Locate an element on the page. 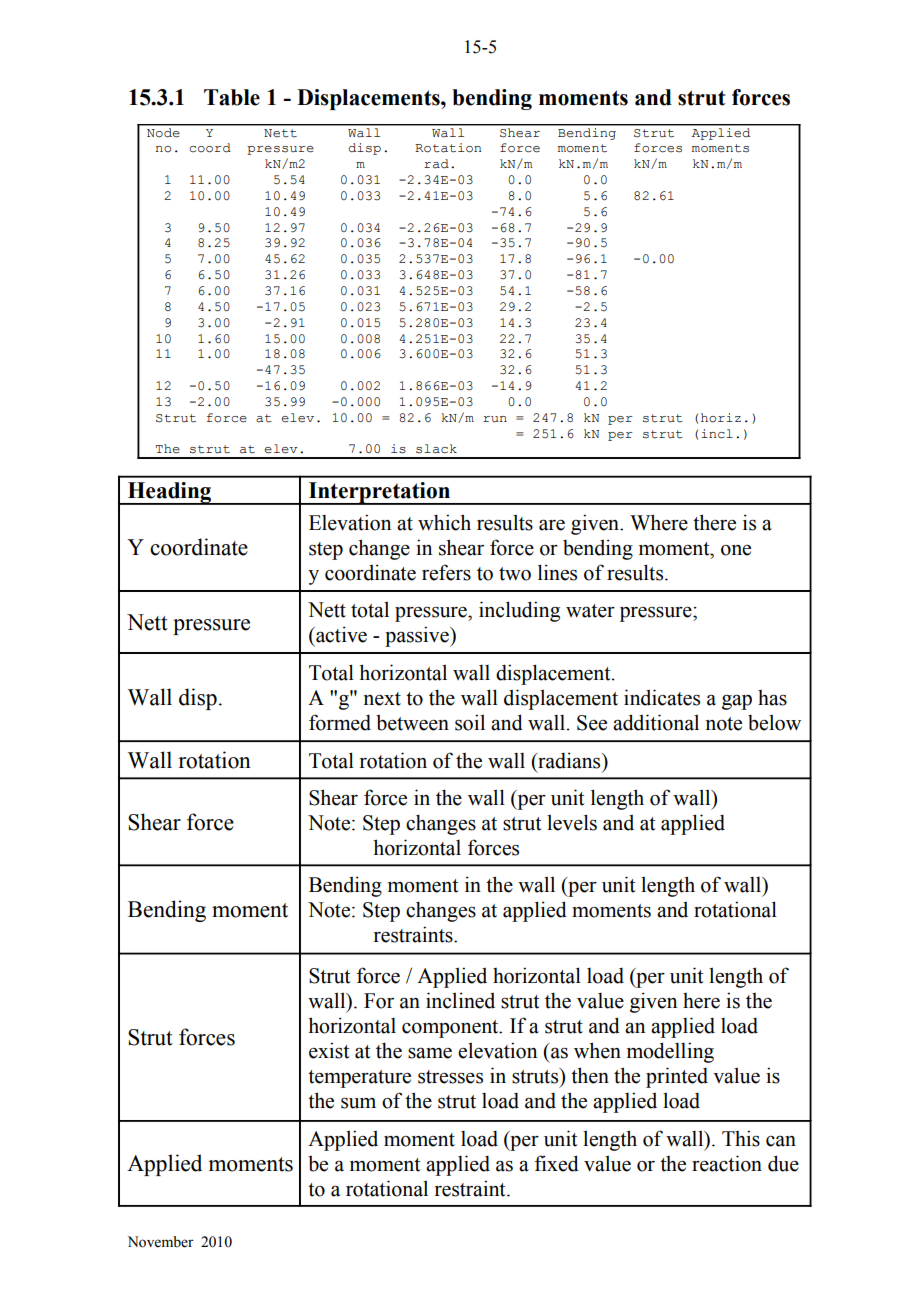 The width and height of the image is (924, 1308). which is located at coordinates (444, 522).
